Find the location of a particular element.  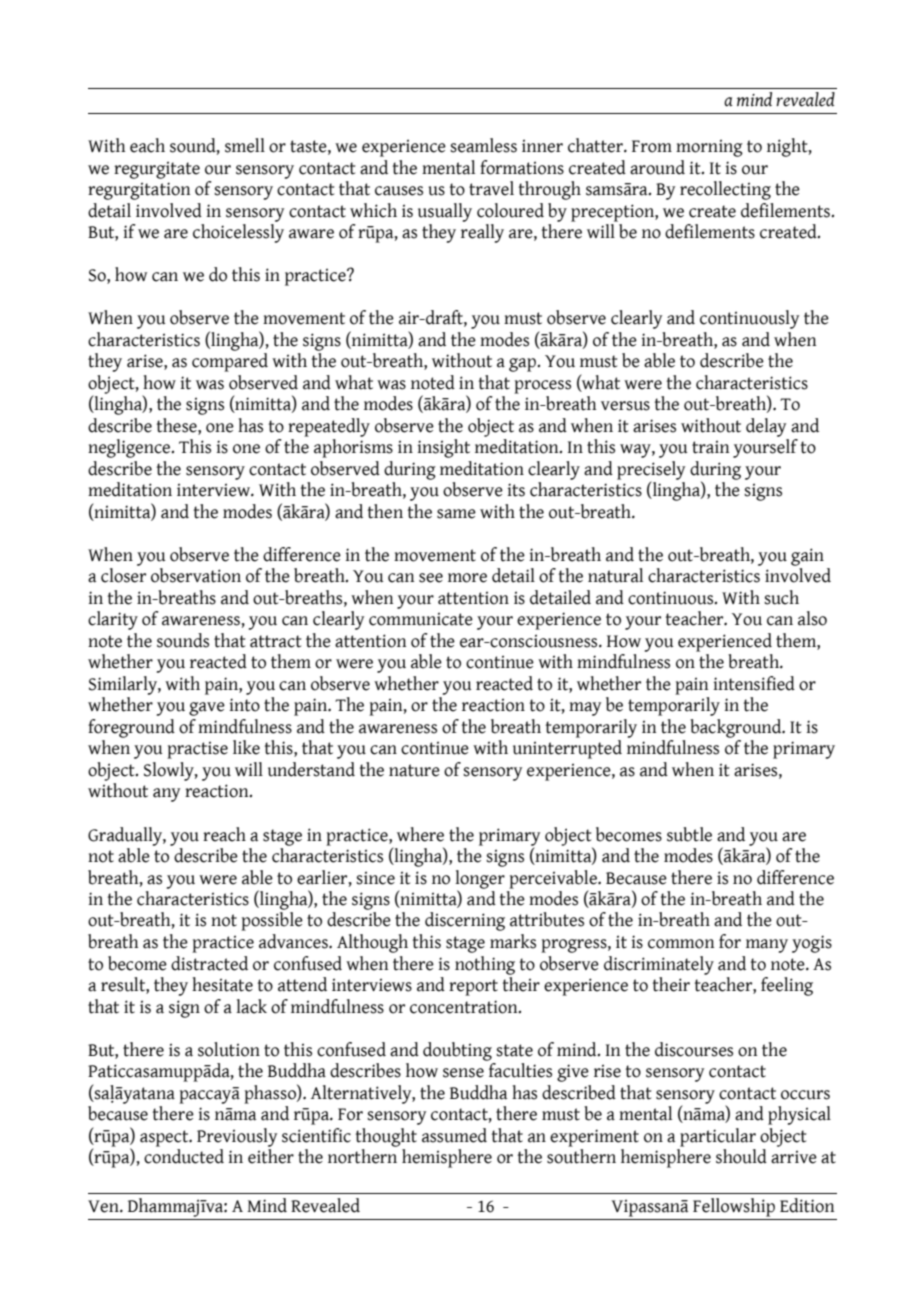

train is located at coordinates (710, 447).
